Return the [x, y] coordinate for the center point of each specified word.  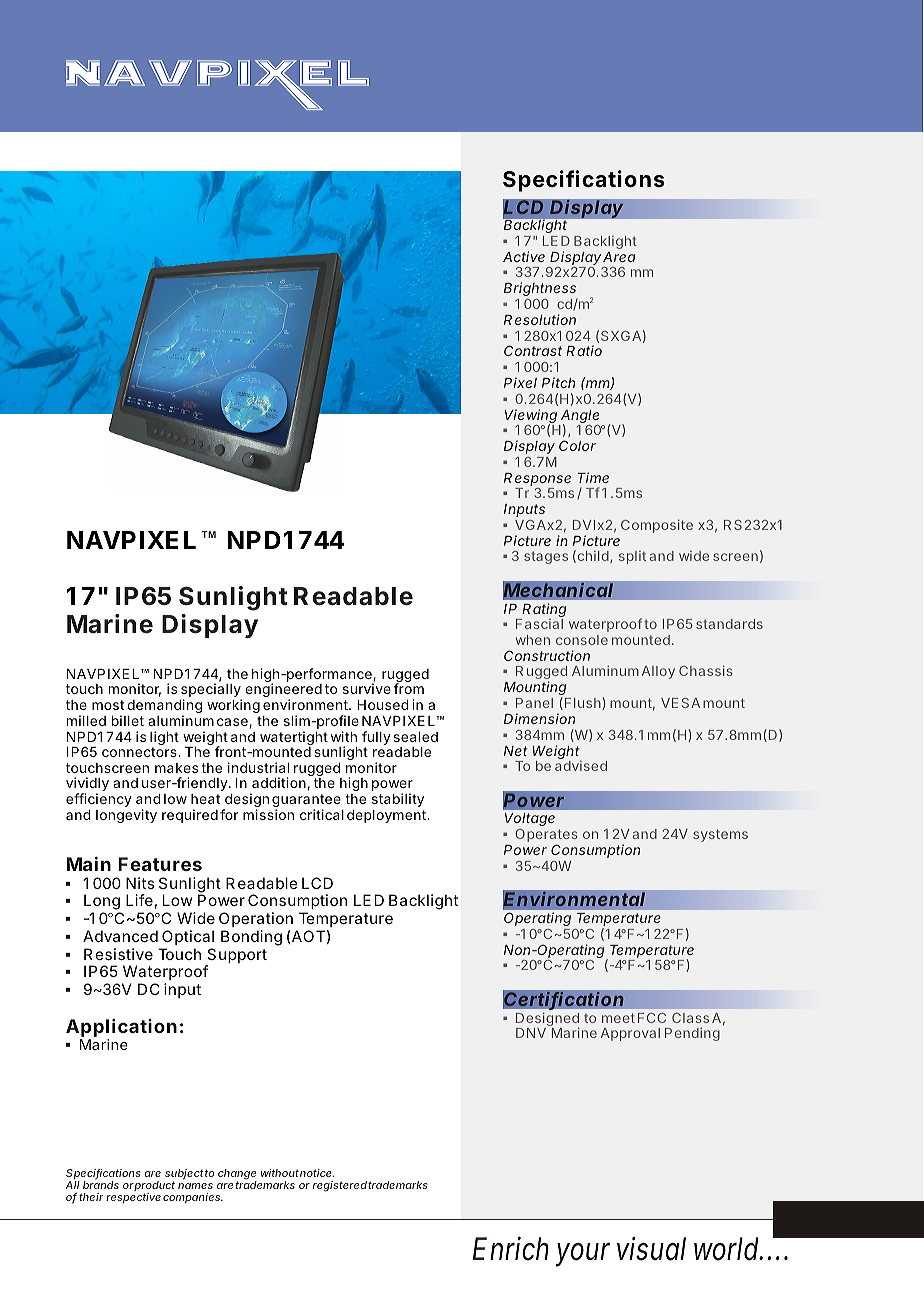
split [632, 557]
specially [211, 691]
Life [139, 900]
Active [524, 256]
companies [193, 1198]
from [409, 688]
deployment [387, 816]
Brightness [541, 290]
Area [619, 257]
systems [720, 835]
